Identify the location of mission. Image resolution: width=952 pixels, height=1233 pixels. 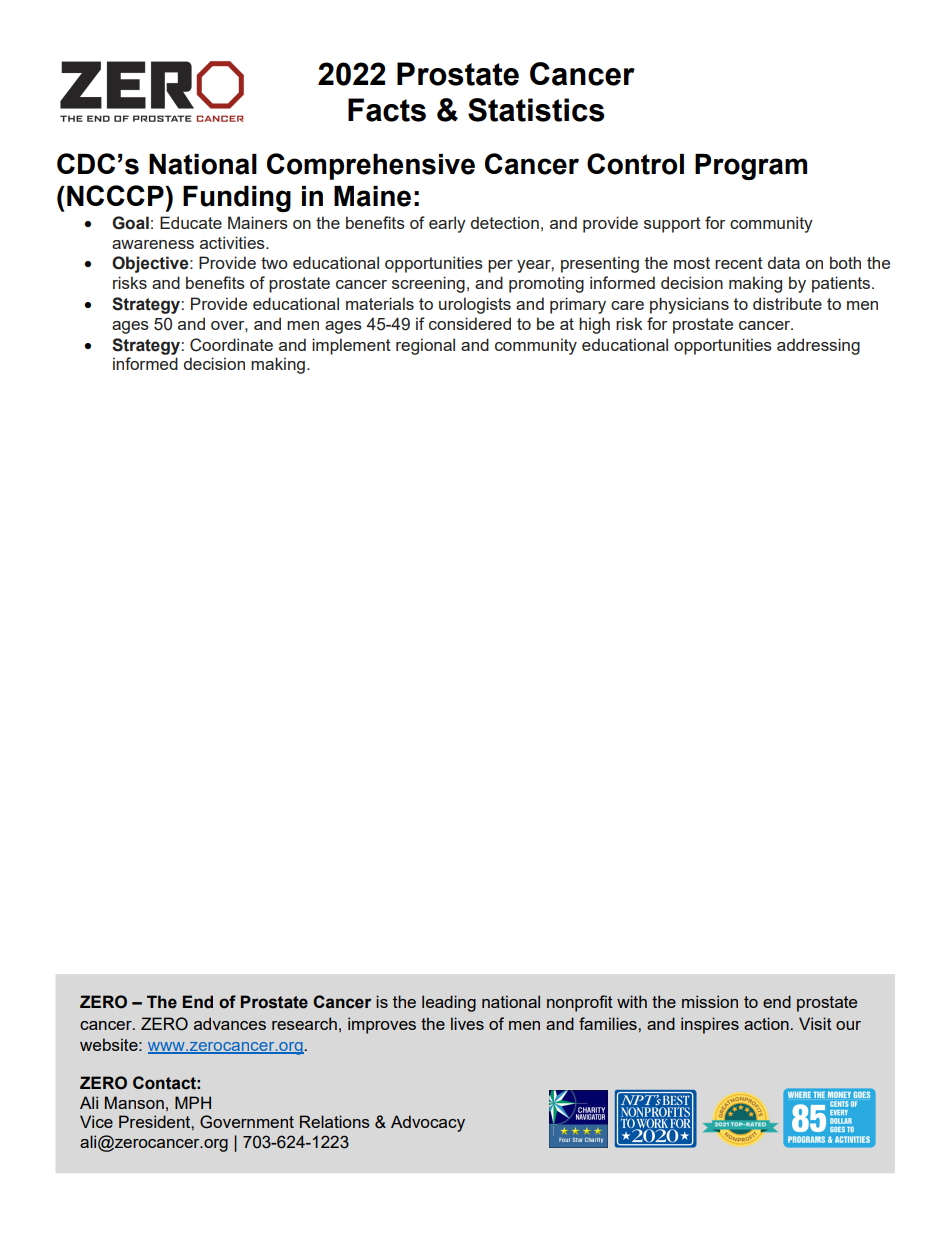
(710, 1001).
